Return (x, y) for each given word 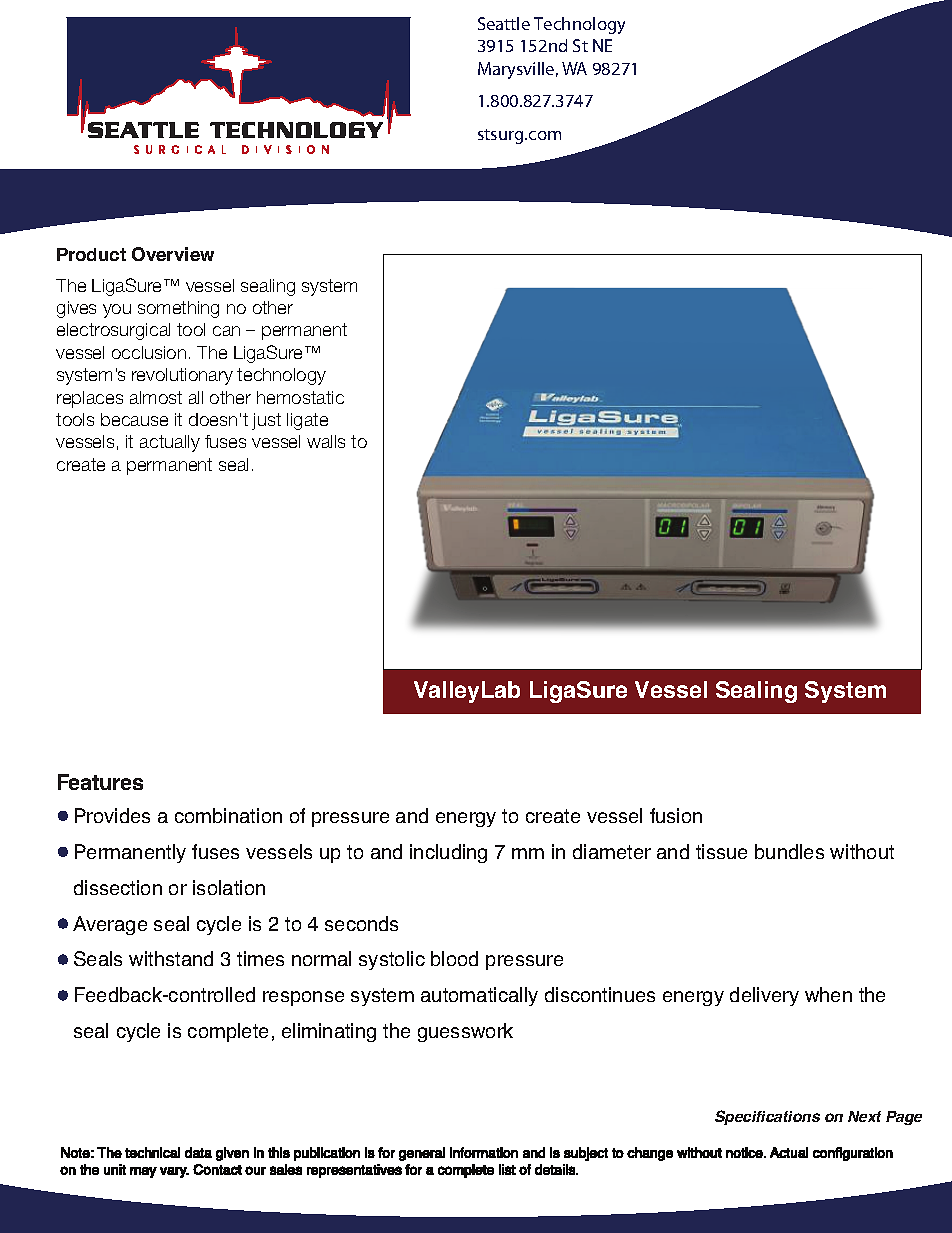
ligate (307, 421)
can (226, 331)
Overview (173, 254)
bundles (789, 851)
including (448, 853)
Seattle (504, 23)
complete (228, 1032)
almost (156, 397)
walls (326, 441)
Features (100, 782)
